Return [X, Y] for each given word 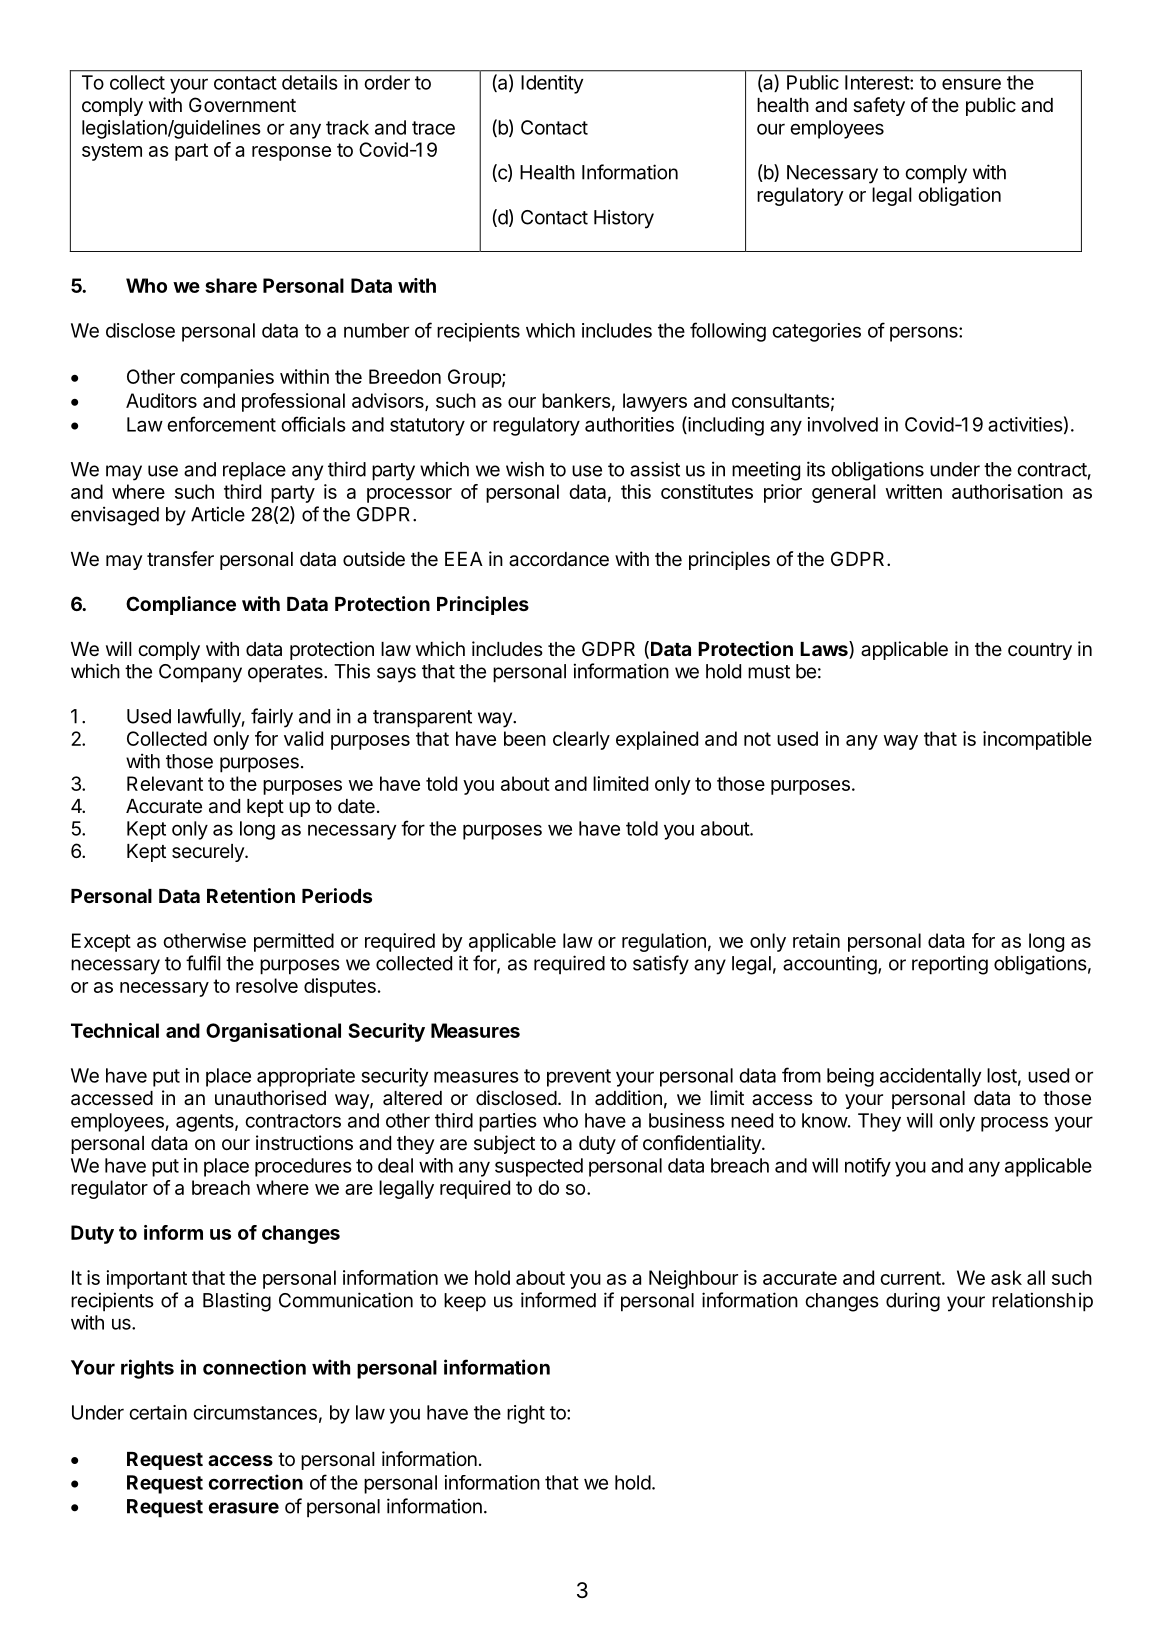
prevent [579, 1078]
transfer [180, 559]
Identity [552, 84]
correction [256, 1482]
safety [879, 106]
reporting [950, 965]
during [913, 1302]
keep [465, 1302]
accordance [559, 559]
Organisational [273, 1032]
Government [242, 105]
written [914, 491]
